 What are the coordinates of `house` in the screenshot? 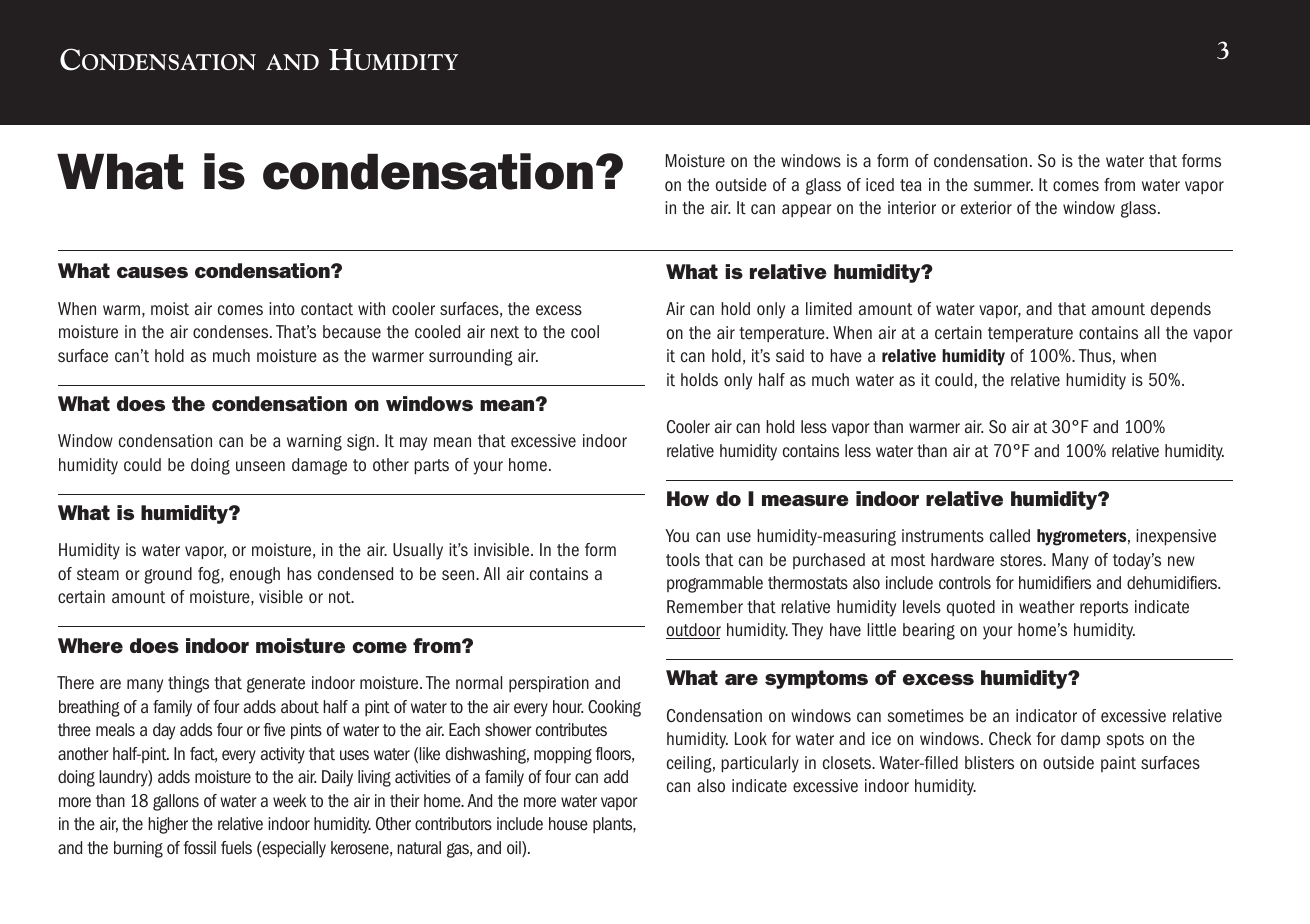 It's located at (568, 824).
